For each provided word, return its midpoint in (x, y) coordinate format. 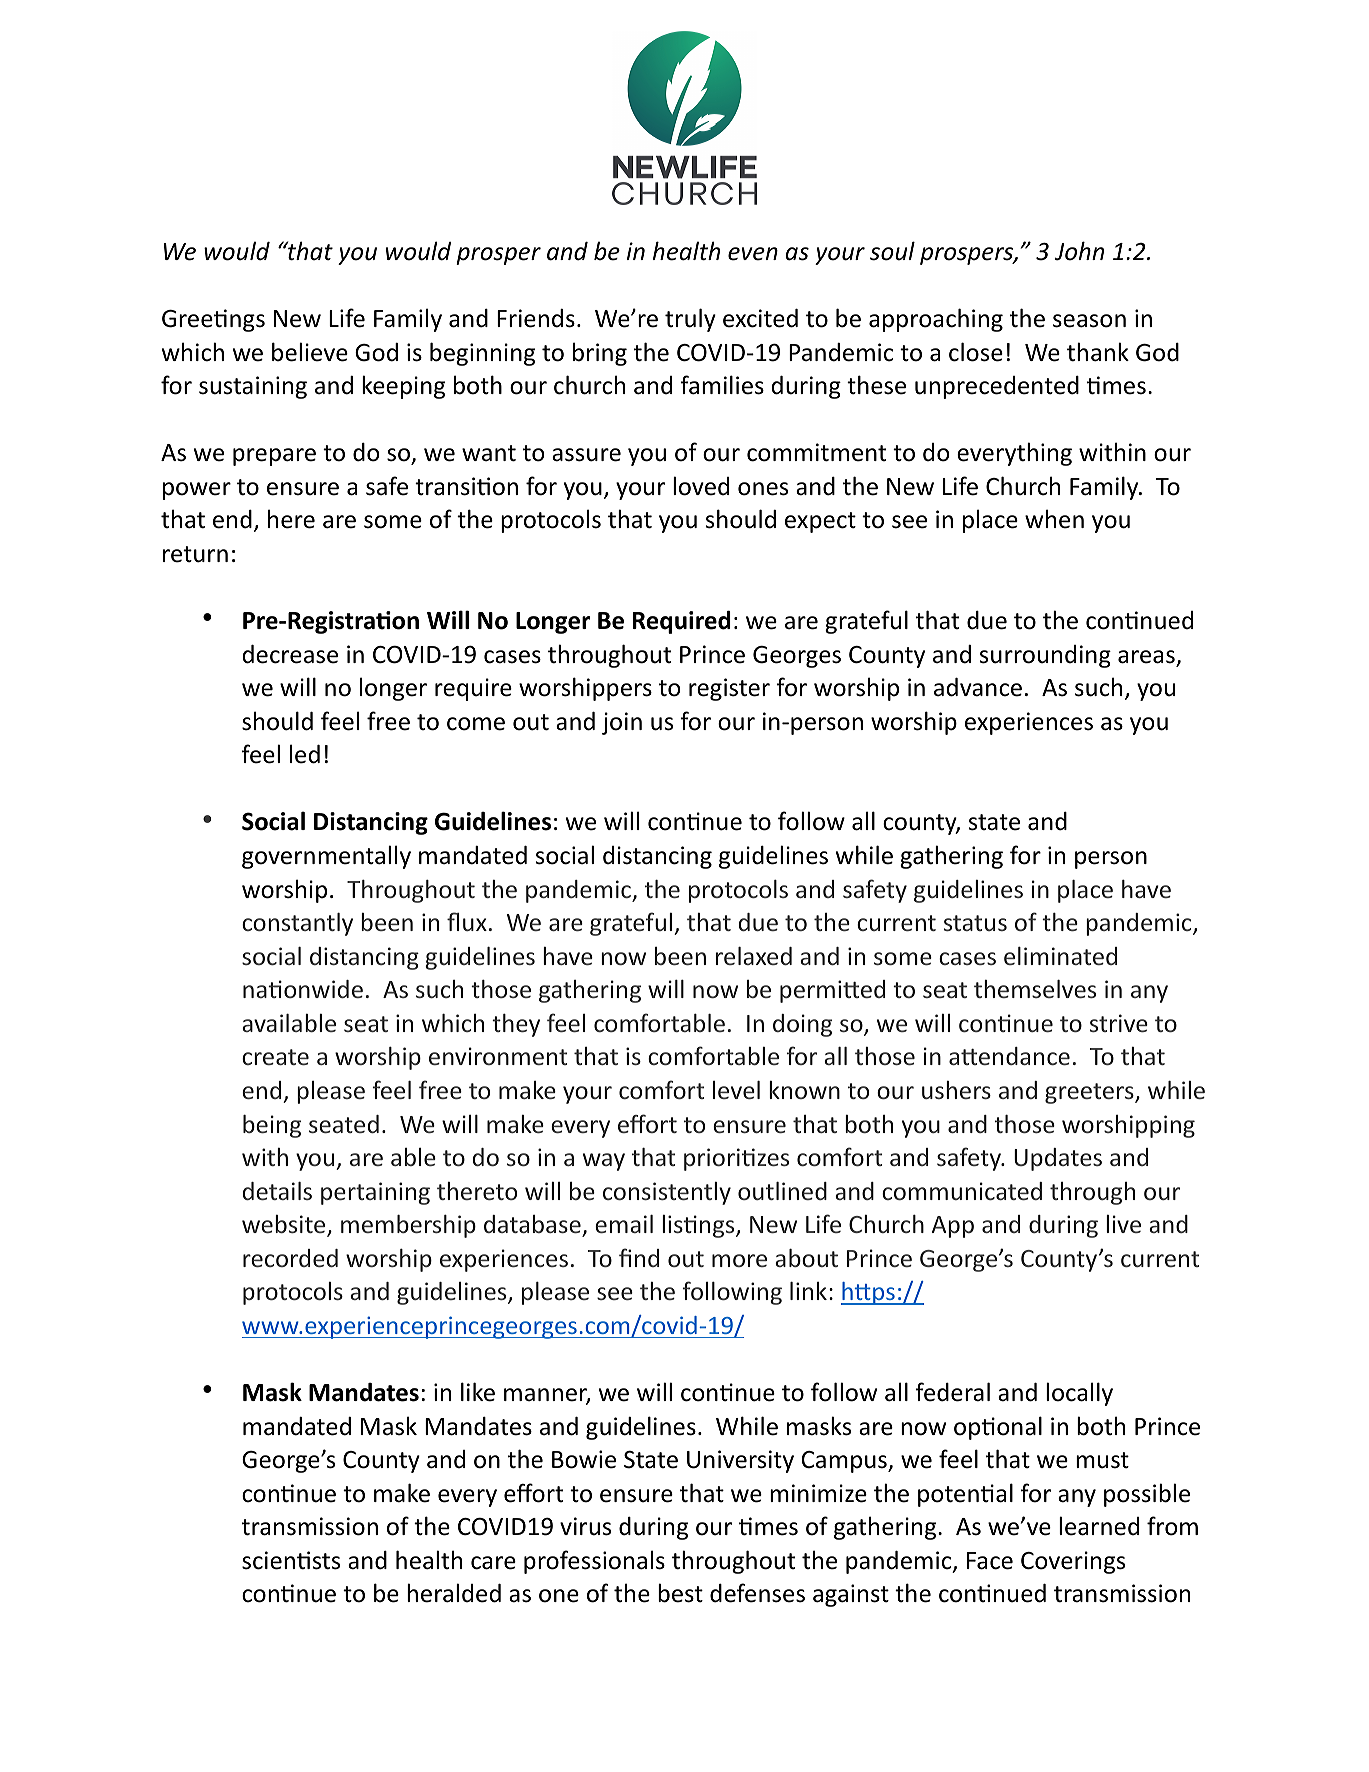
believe (310, 352)
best (680, 1593)
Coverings (1073, 1562)
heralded (454, 1593)
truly (690, 320)
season (1089, 321)
